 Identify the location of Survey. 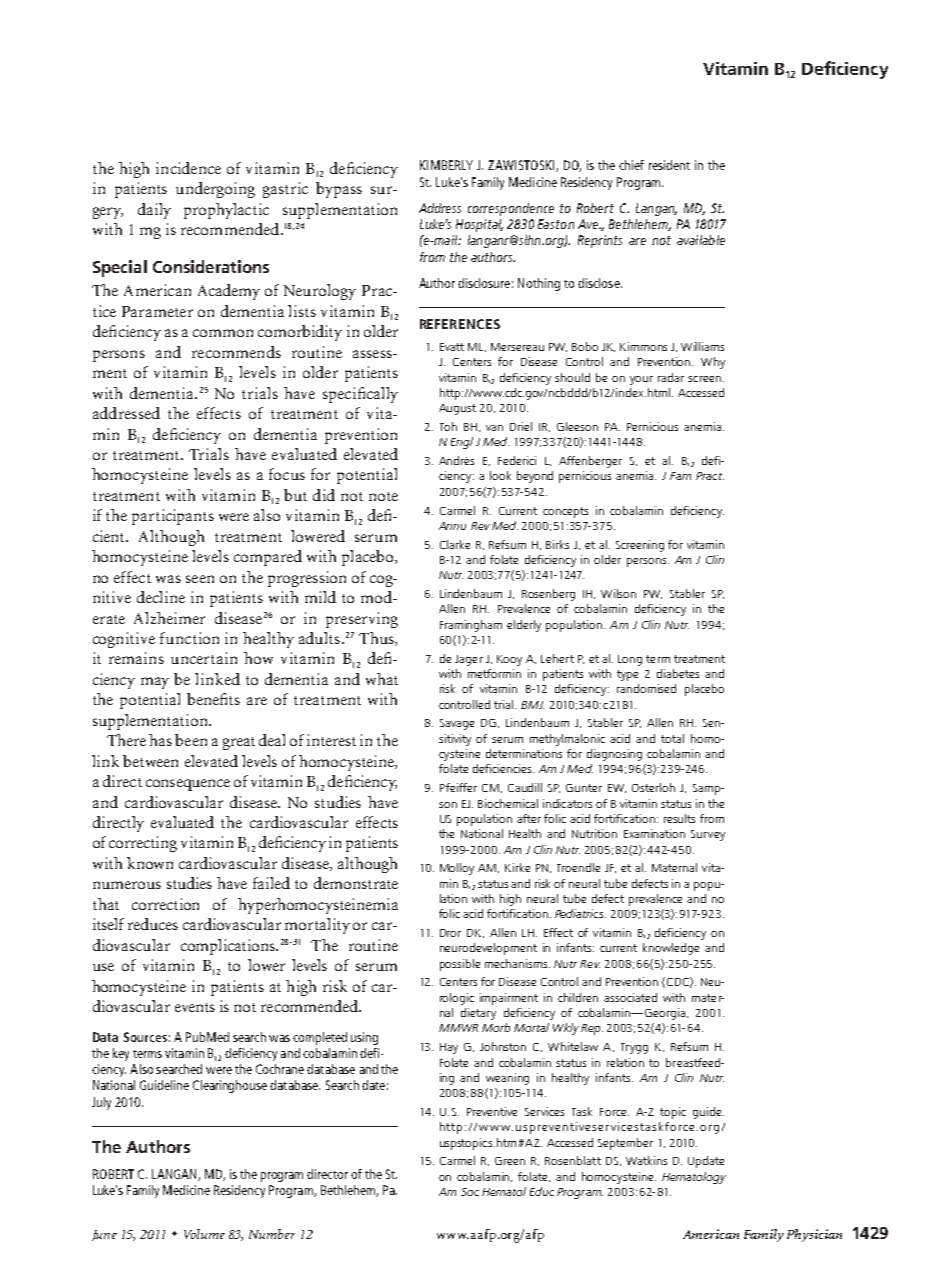
(708, 835).
